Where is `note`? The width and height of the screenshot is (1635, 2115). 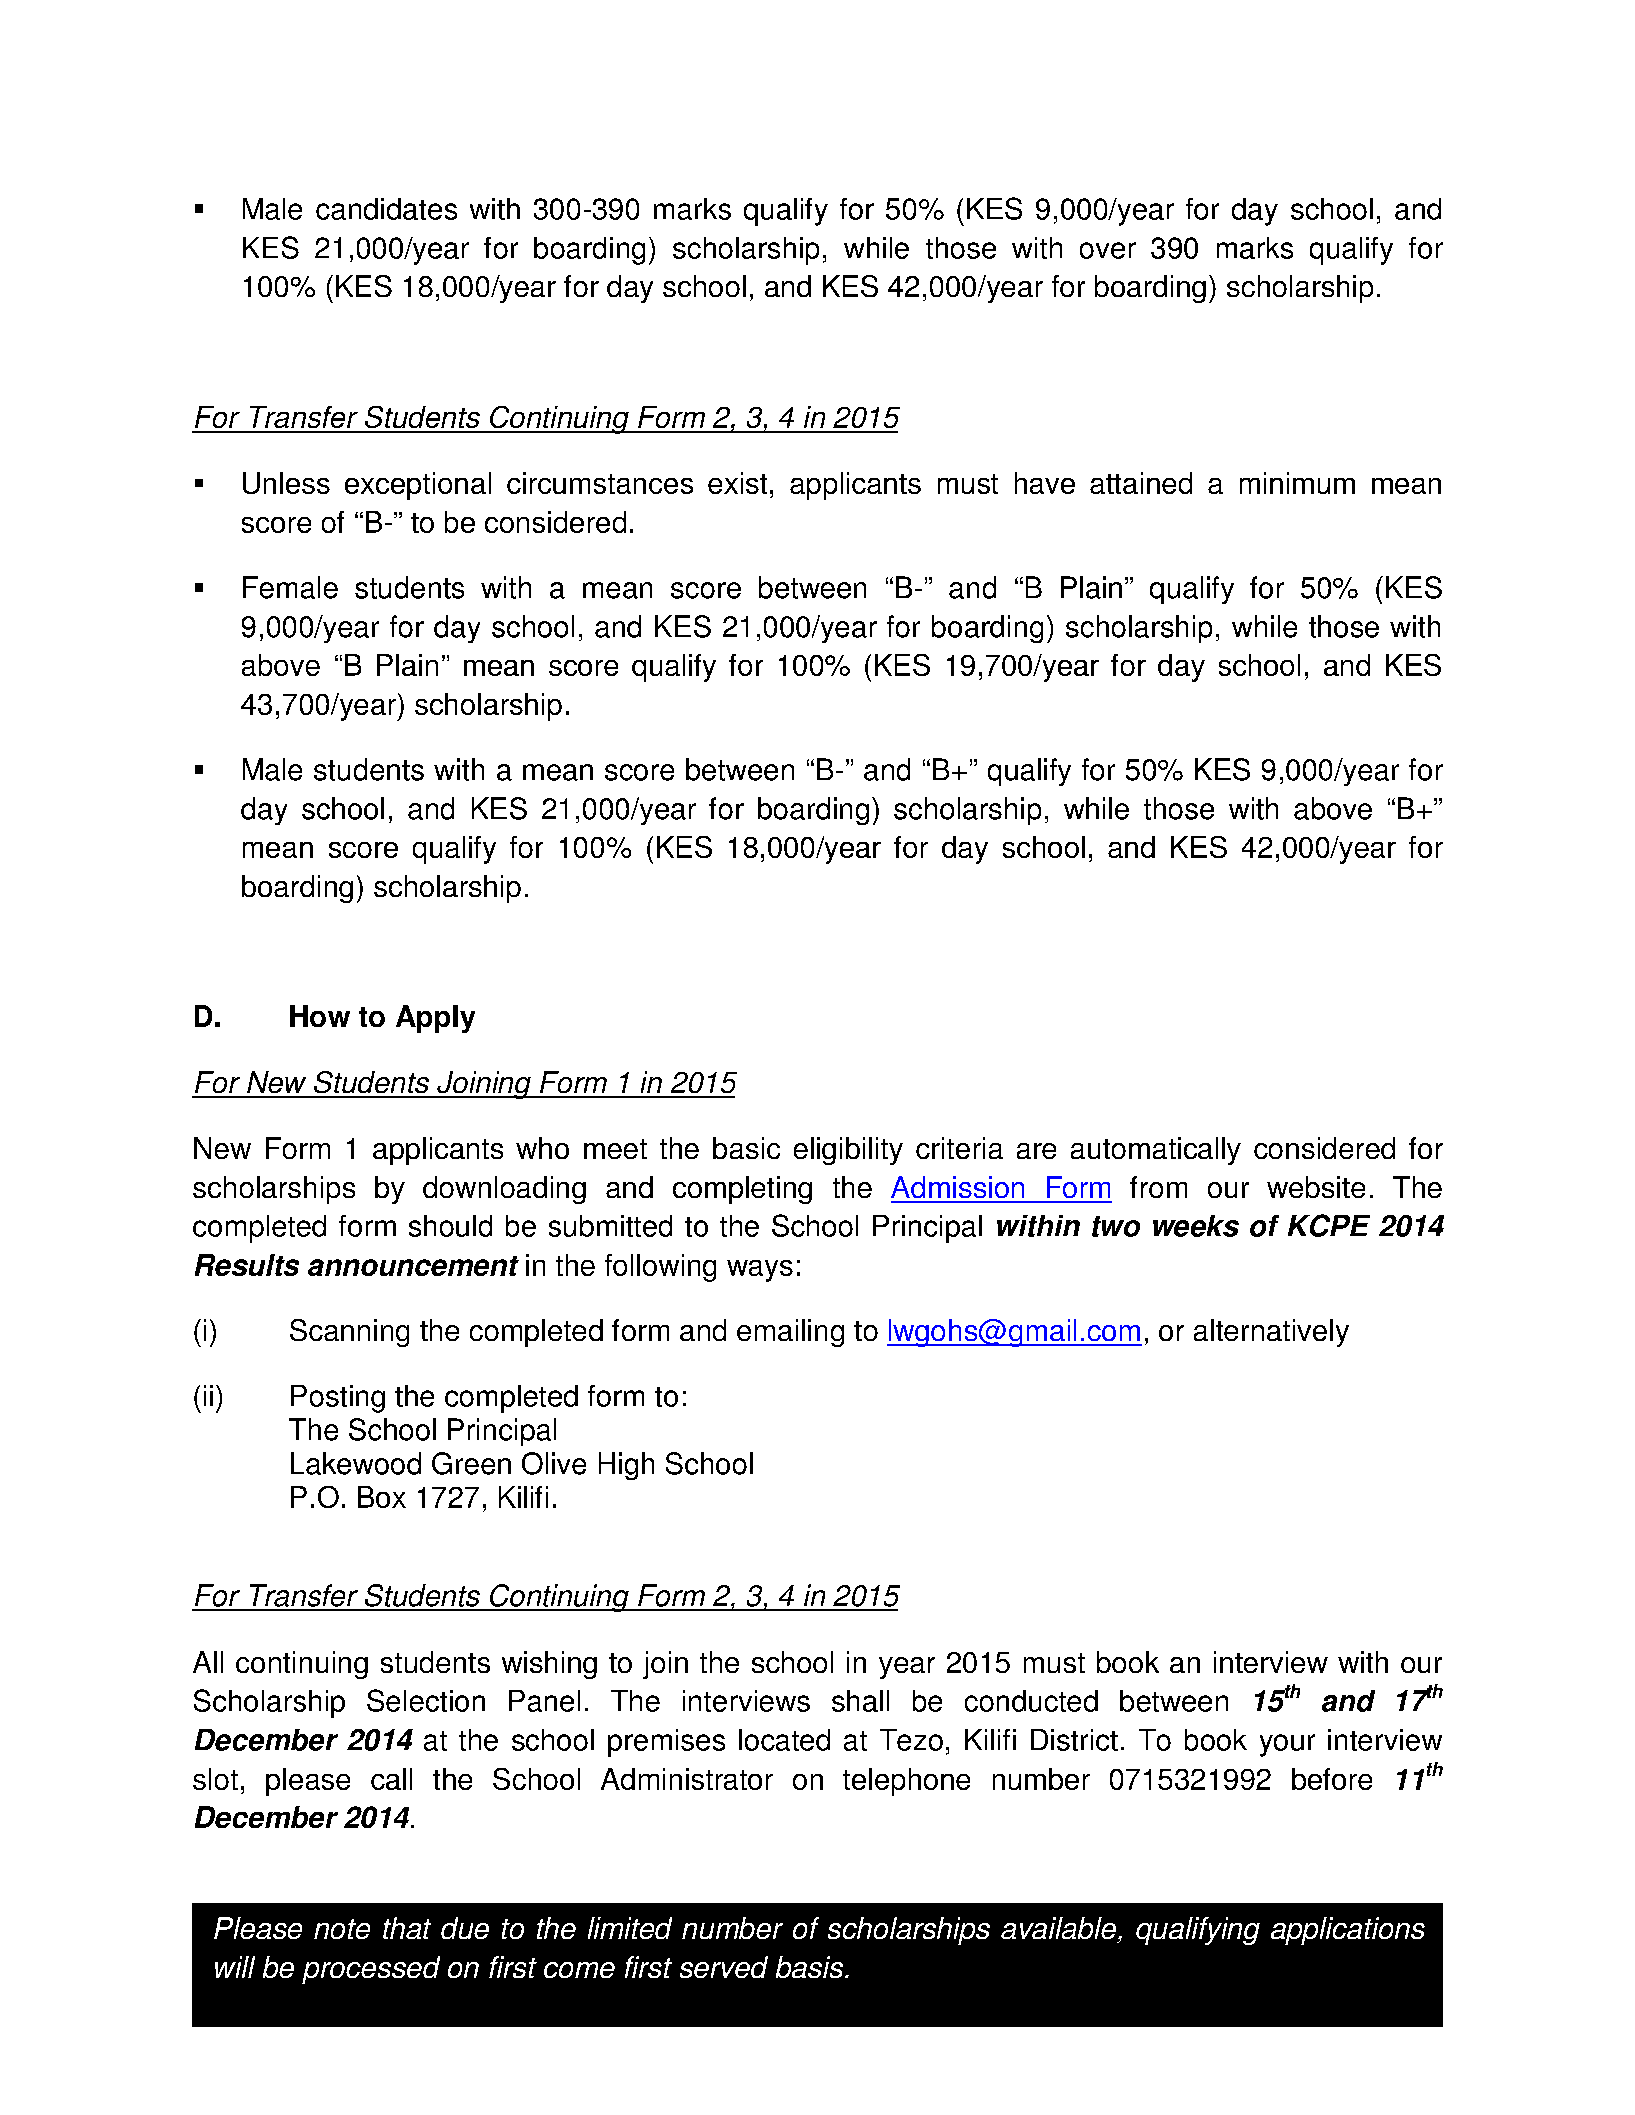
note is located at coordinates (342, 1929).
